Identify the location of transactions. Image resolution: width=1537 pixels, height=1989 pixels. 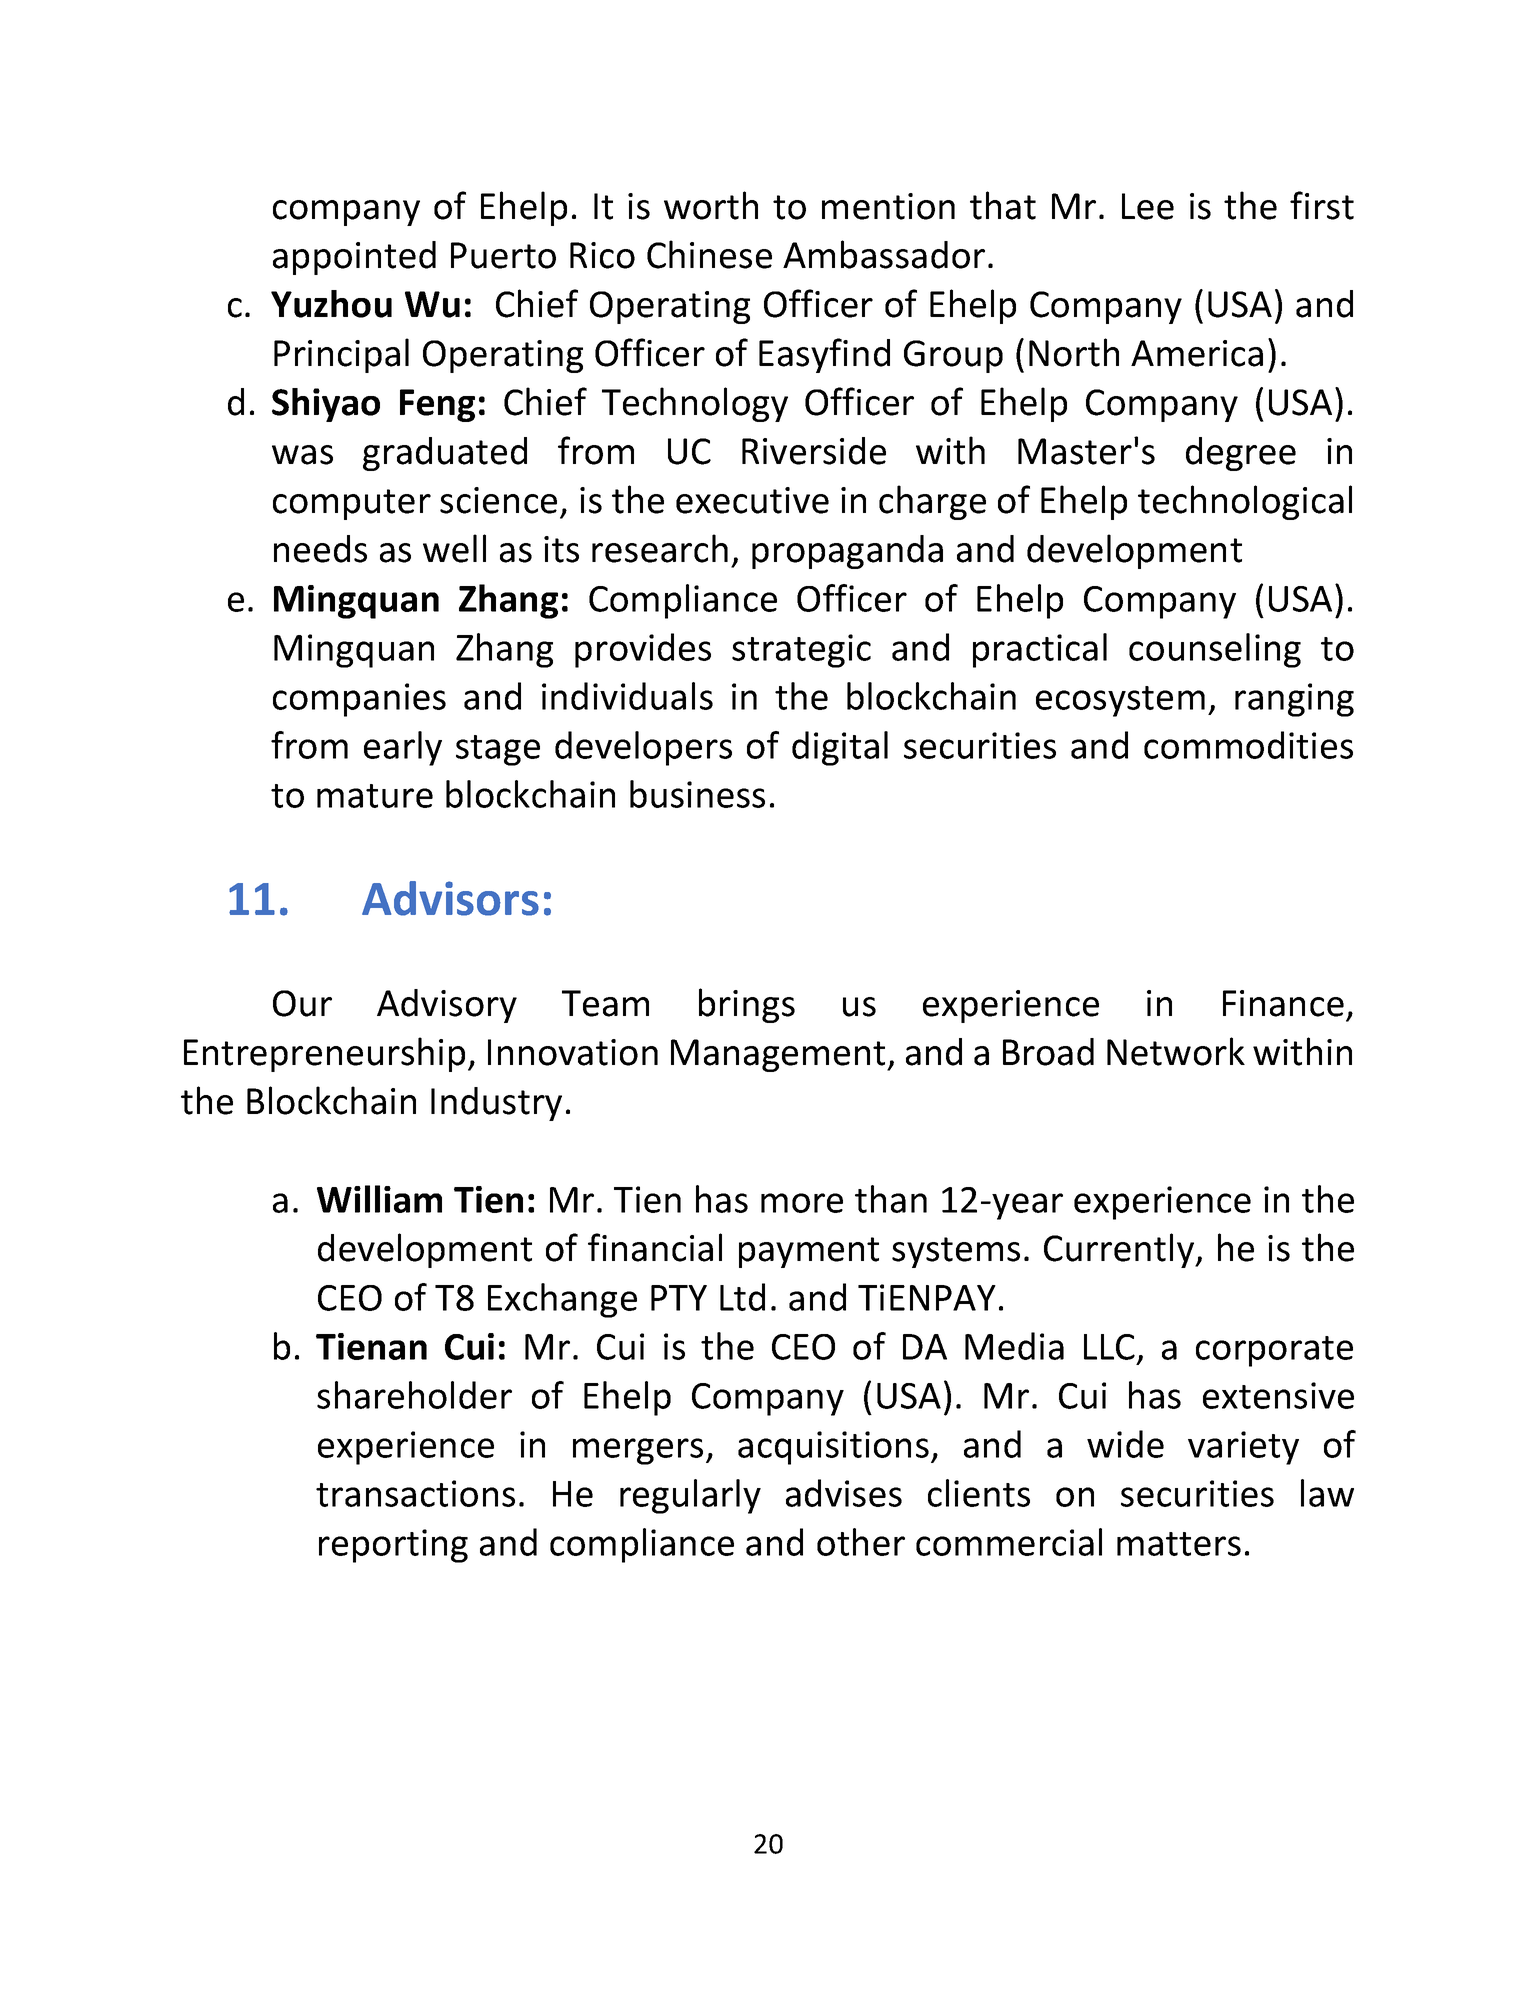
(415, 1493).
